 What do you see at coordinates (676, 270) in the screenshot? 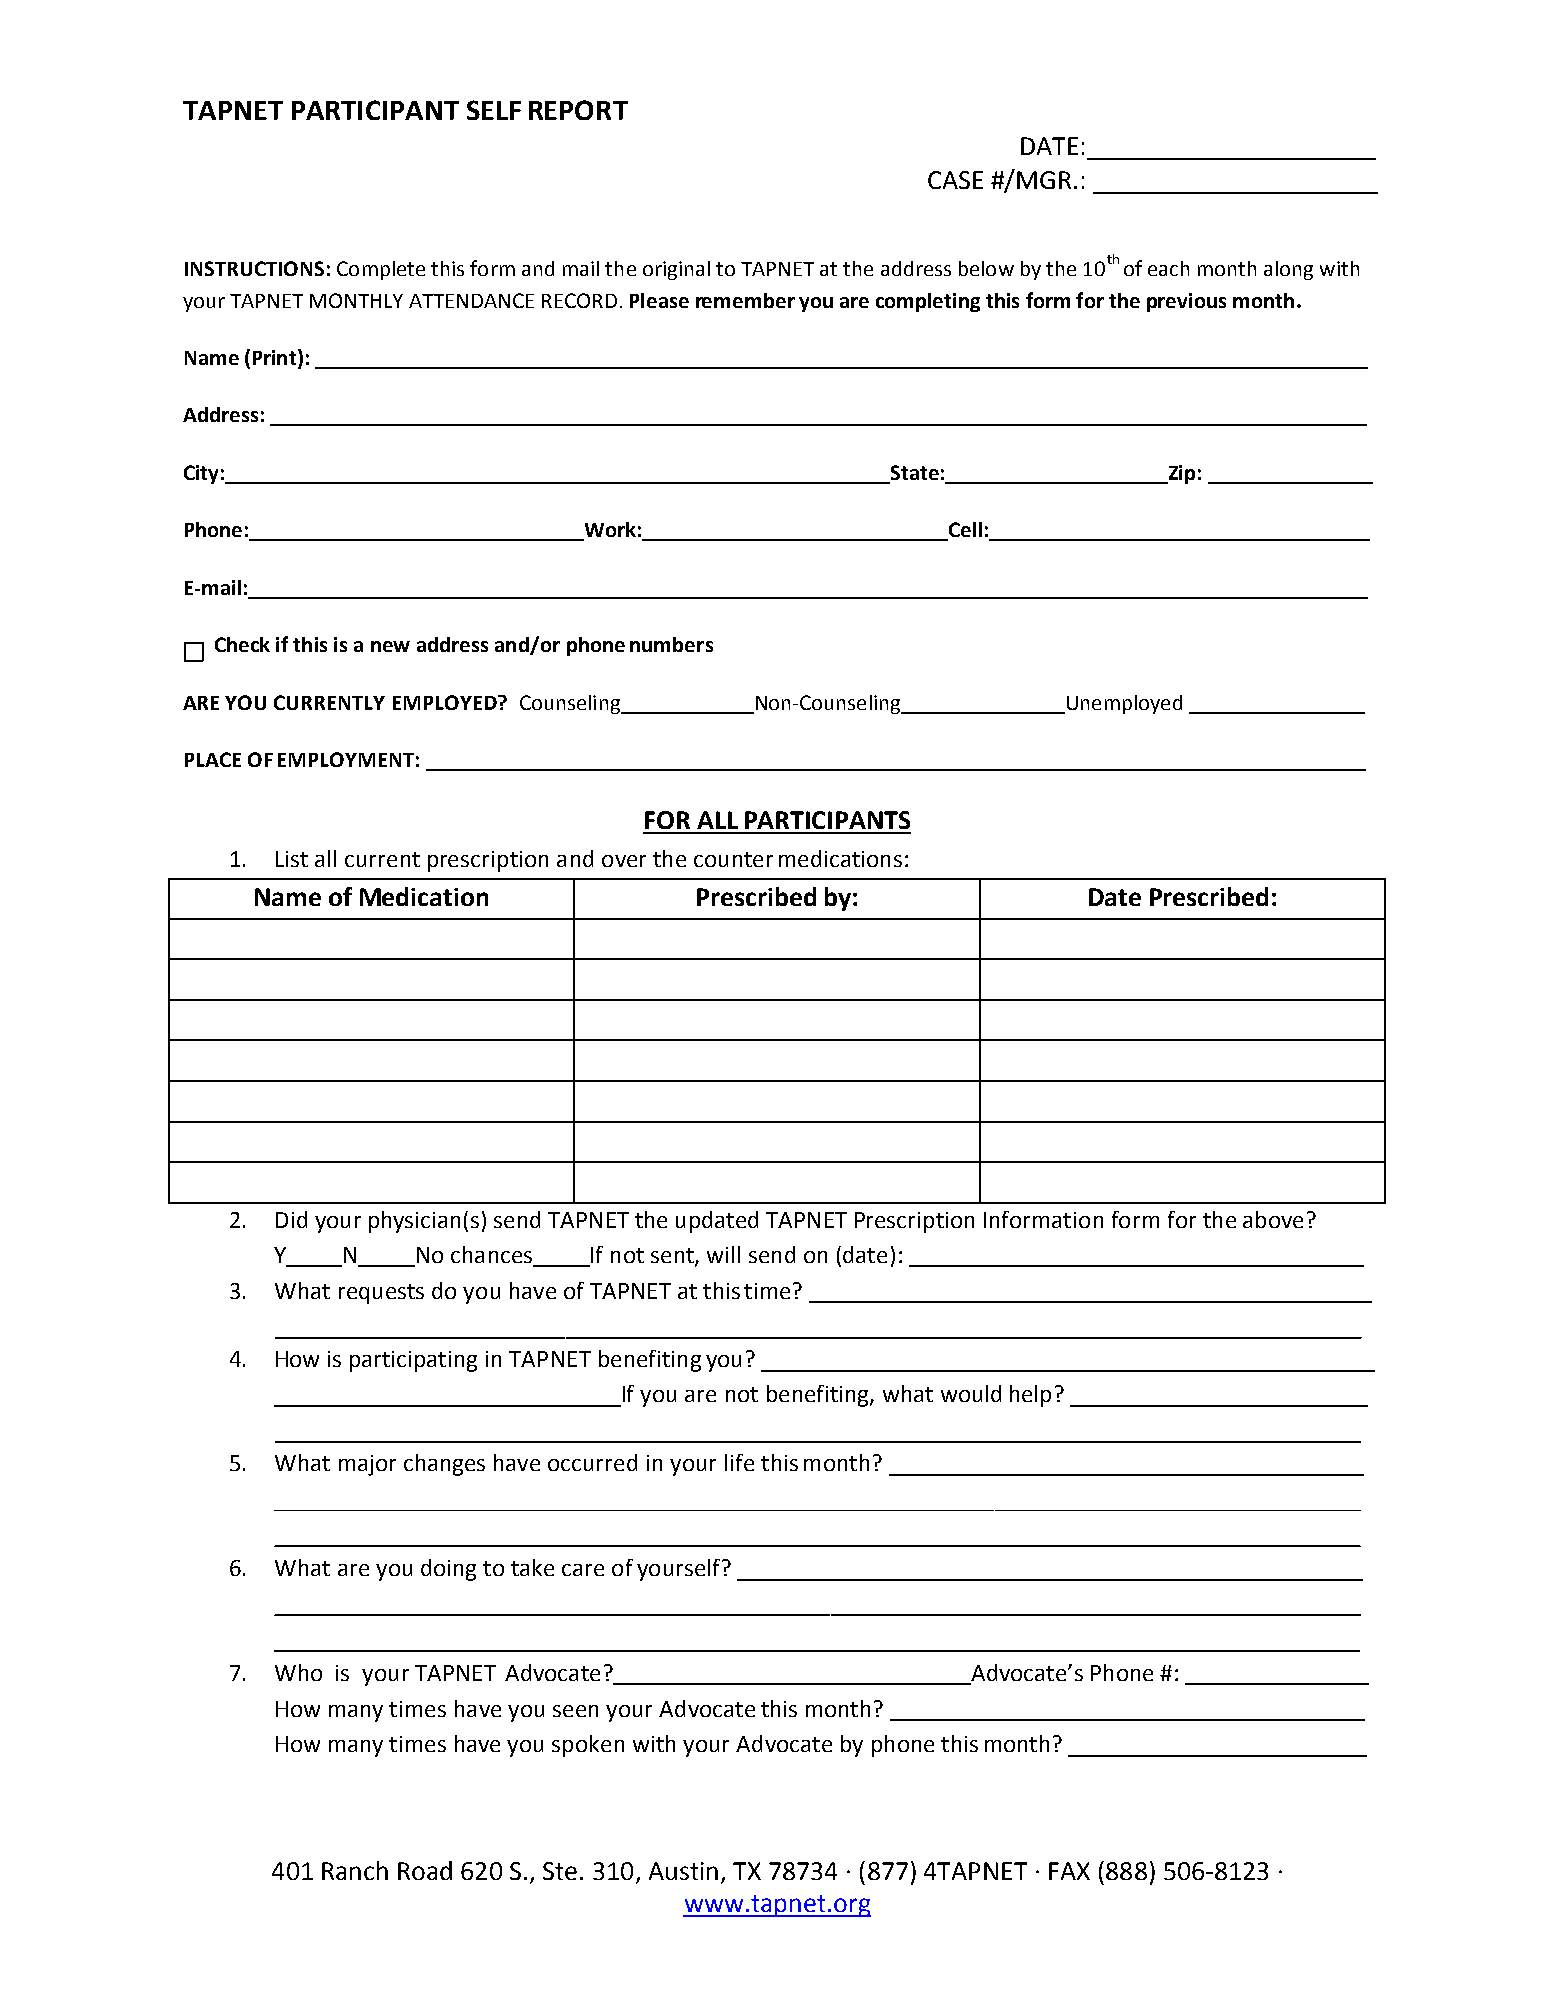
I see `original` at bounding box center [676, 270].
